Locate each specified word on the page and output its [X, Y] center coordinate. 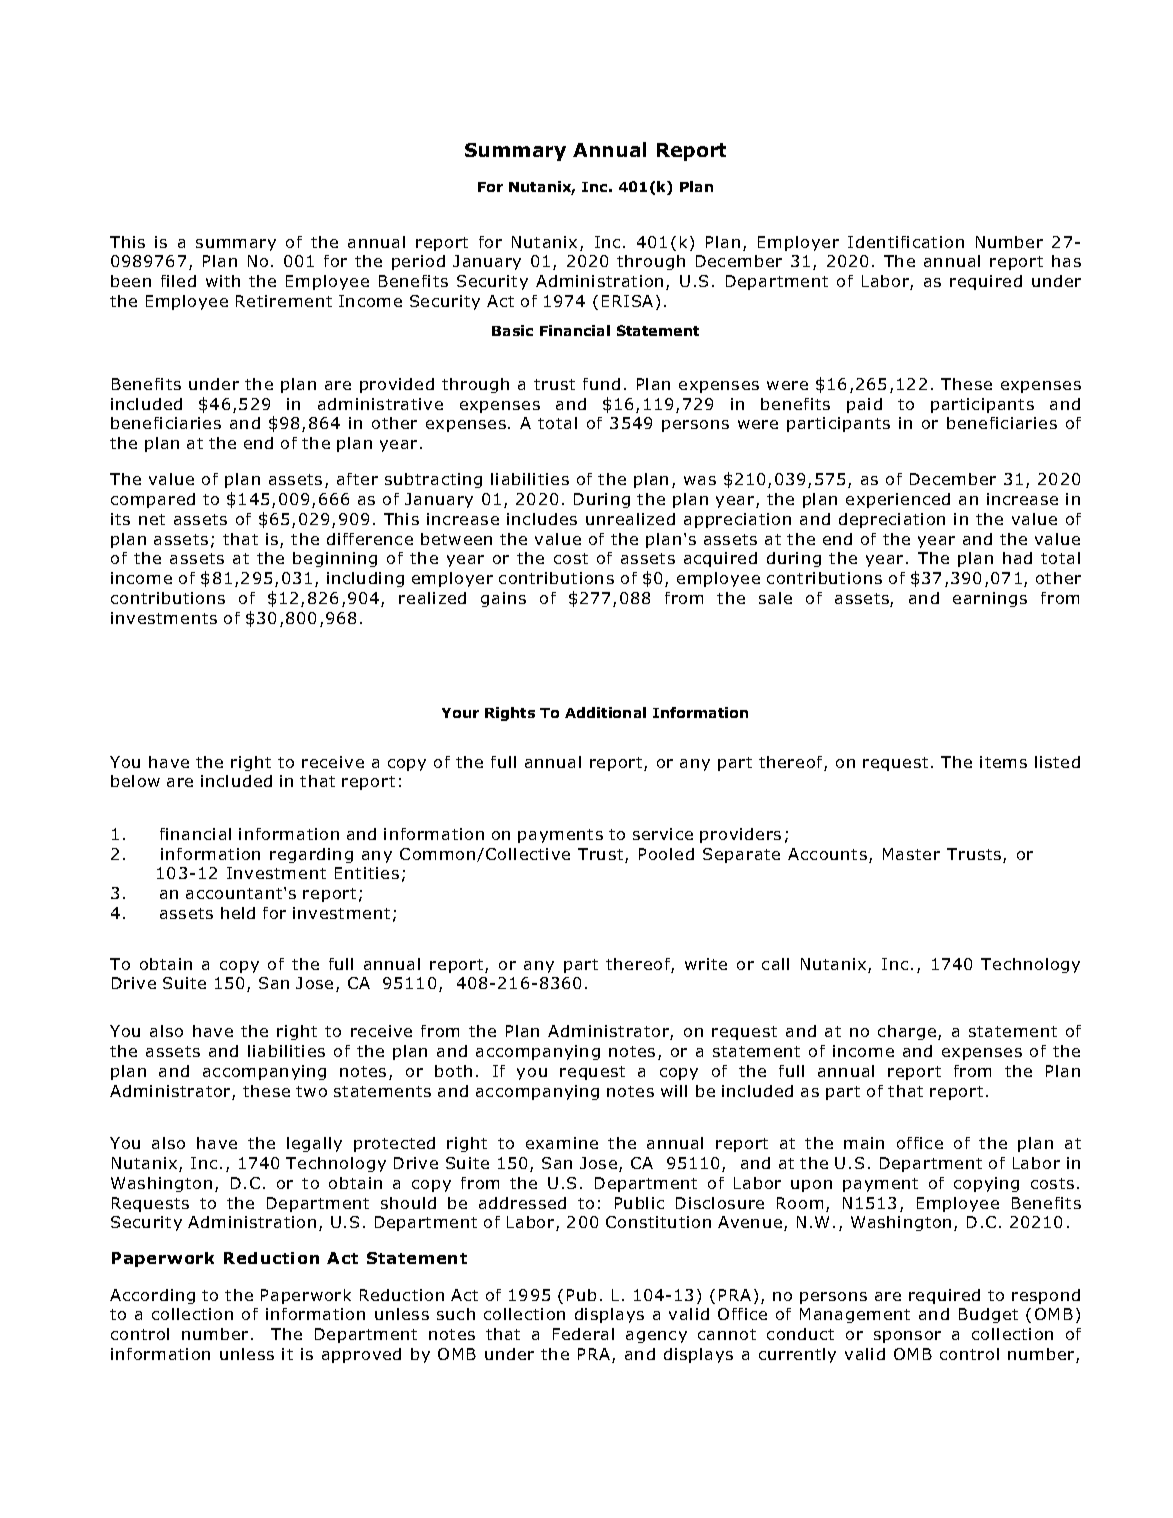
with [223, 281]
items [1003, 762]
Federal [583, 1334]
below [135, 781]
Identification [906, 242]
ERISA [627, 301]
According [152, 1296]
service [663, 834]
